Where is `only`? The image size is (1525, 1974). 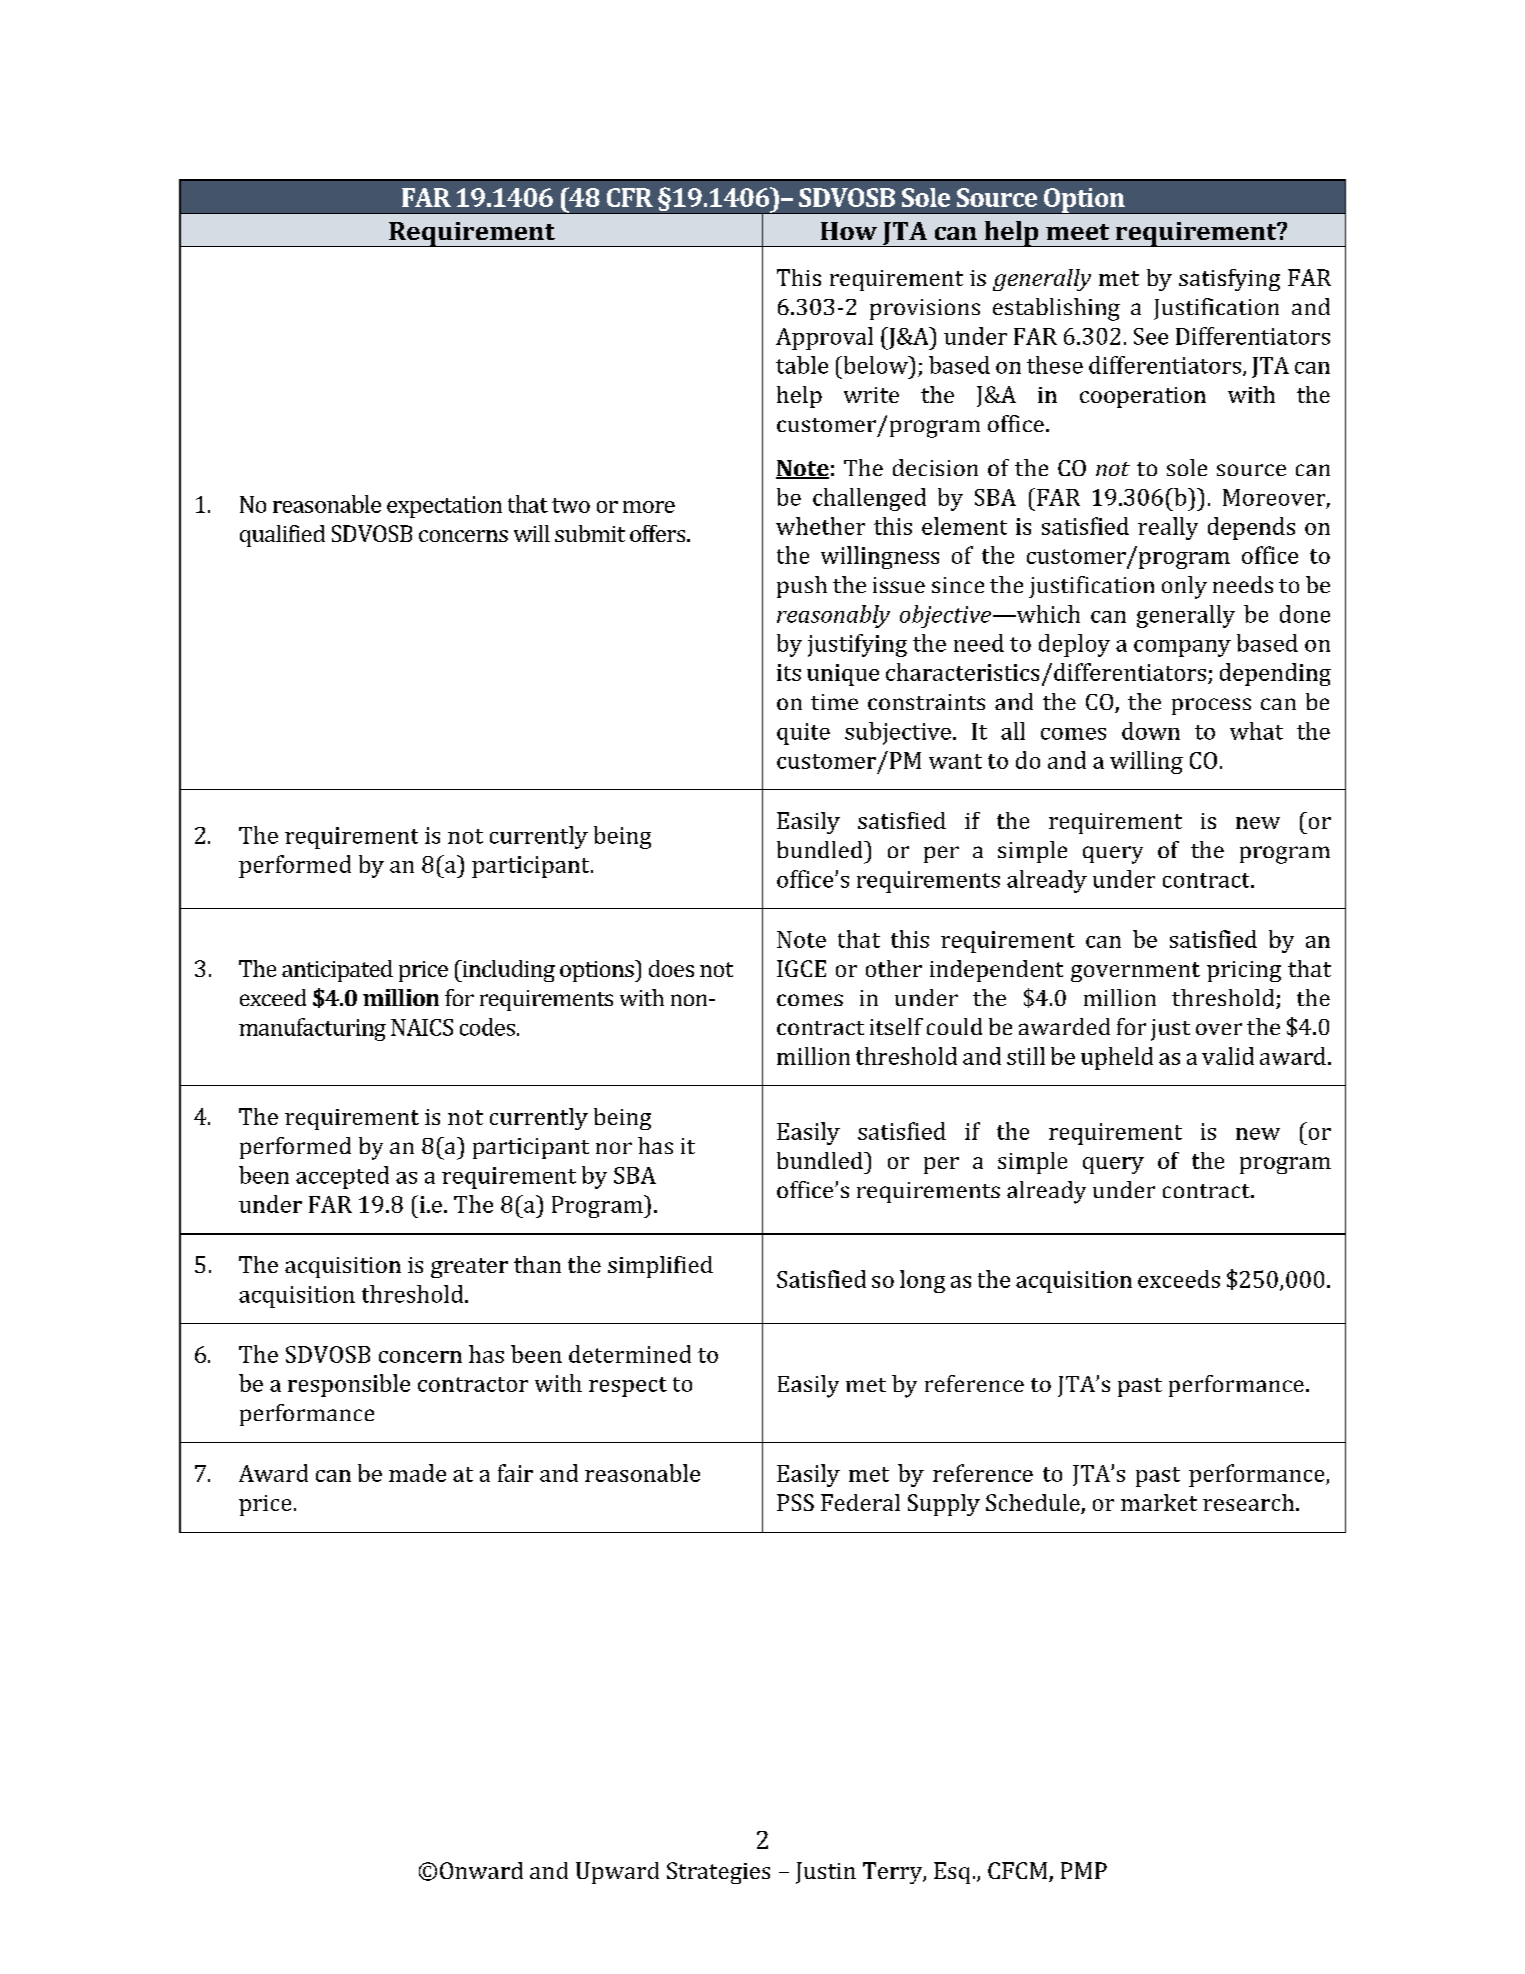 only is located at coordinates (1184, 587).
